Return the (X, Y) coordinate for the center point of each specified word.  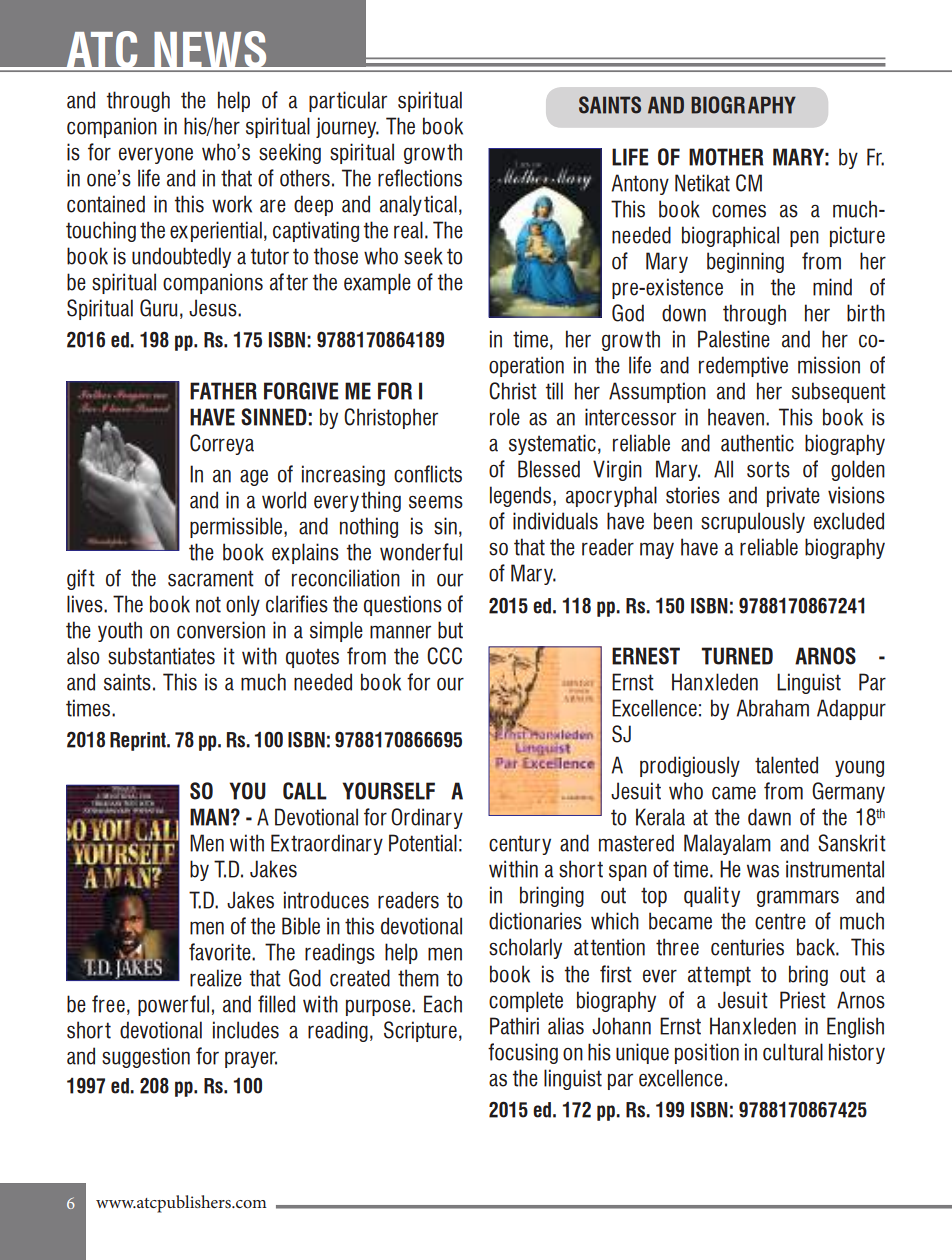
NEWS (210, 50)
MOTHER (726, 157)
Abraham (772, 708)
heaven (736, 417)
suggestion (146, 1057)
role (505, 417)
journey (347, 127)
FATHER (223, 391)
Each (443, 1004)
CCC (444, 656)
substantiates (161, 656)
